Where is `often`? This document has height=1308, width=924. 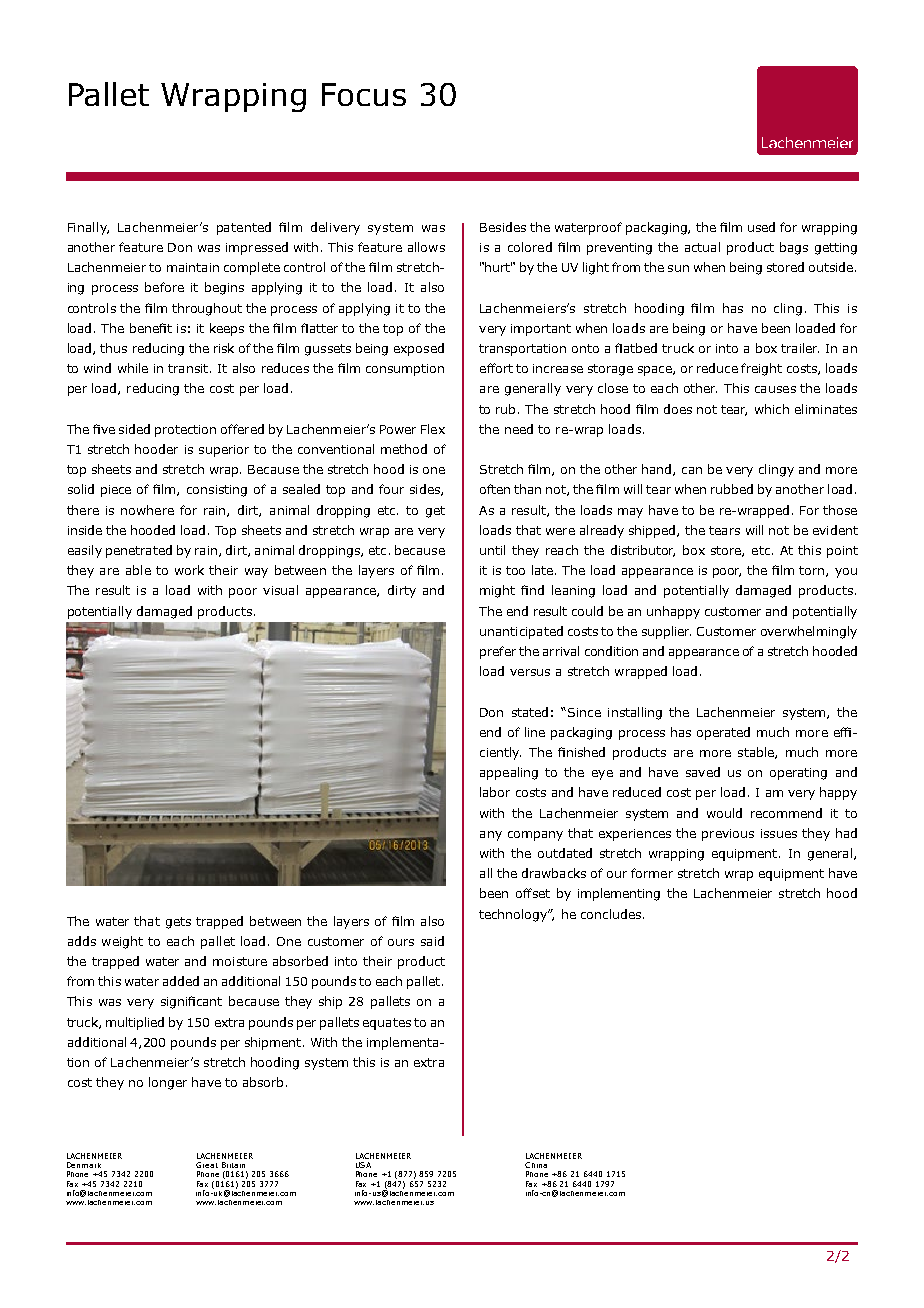
often is located at coordinates (495, 489).
